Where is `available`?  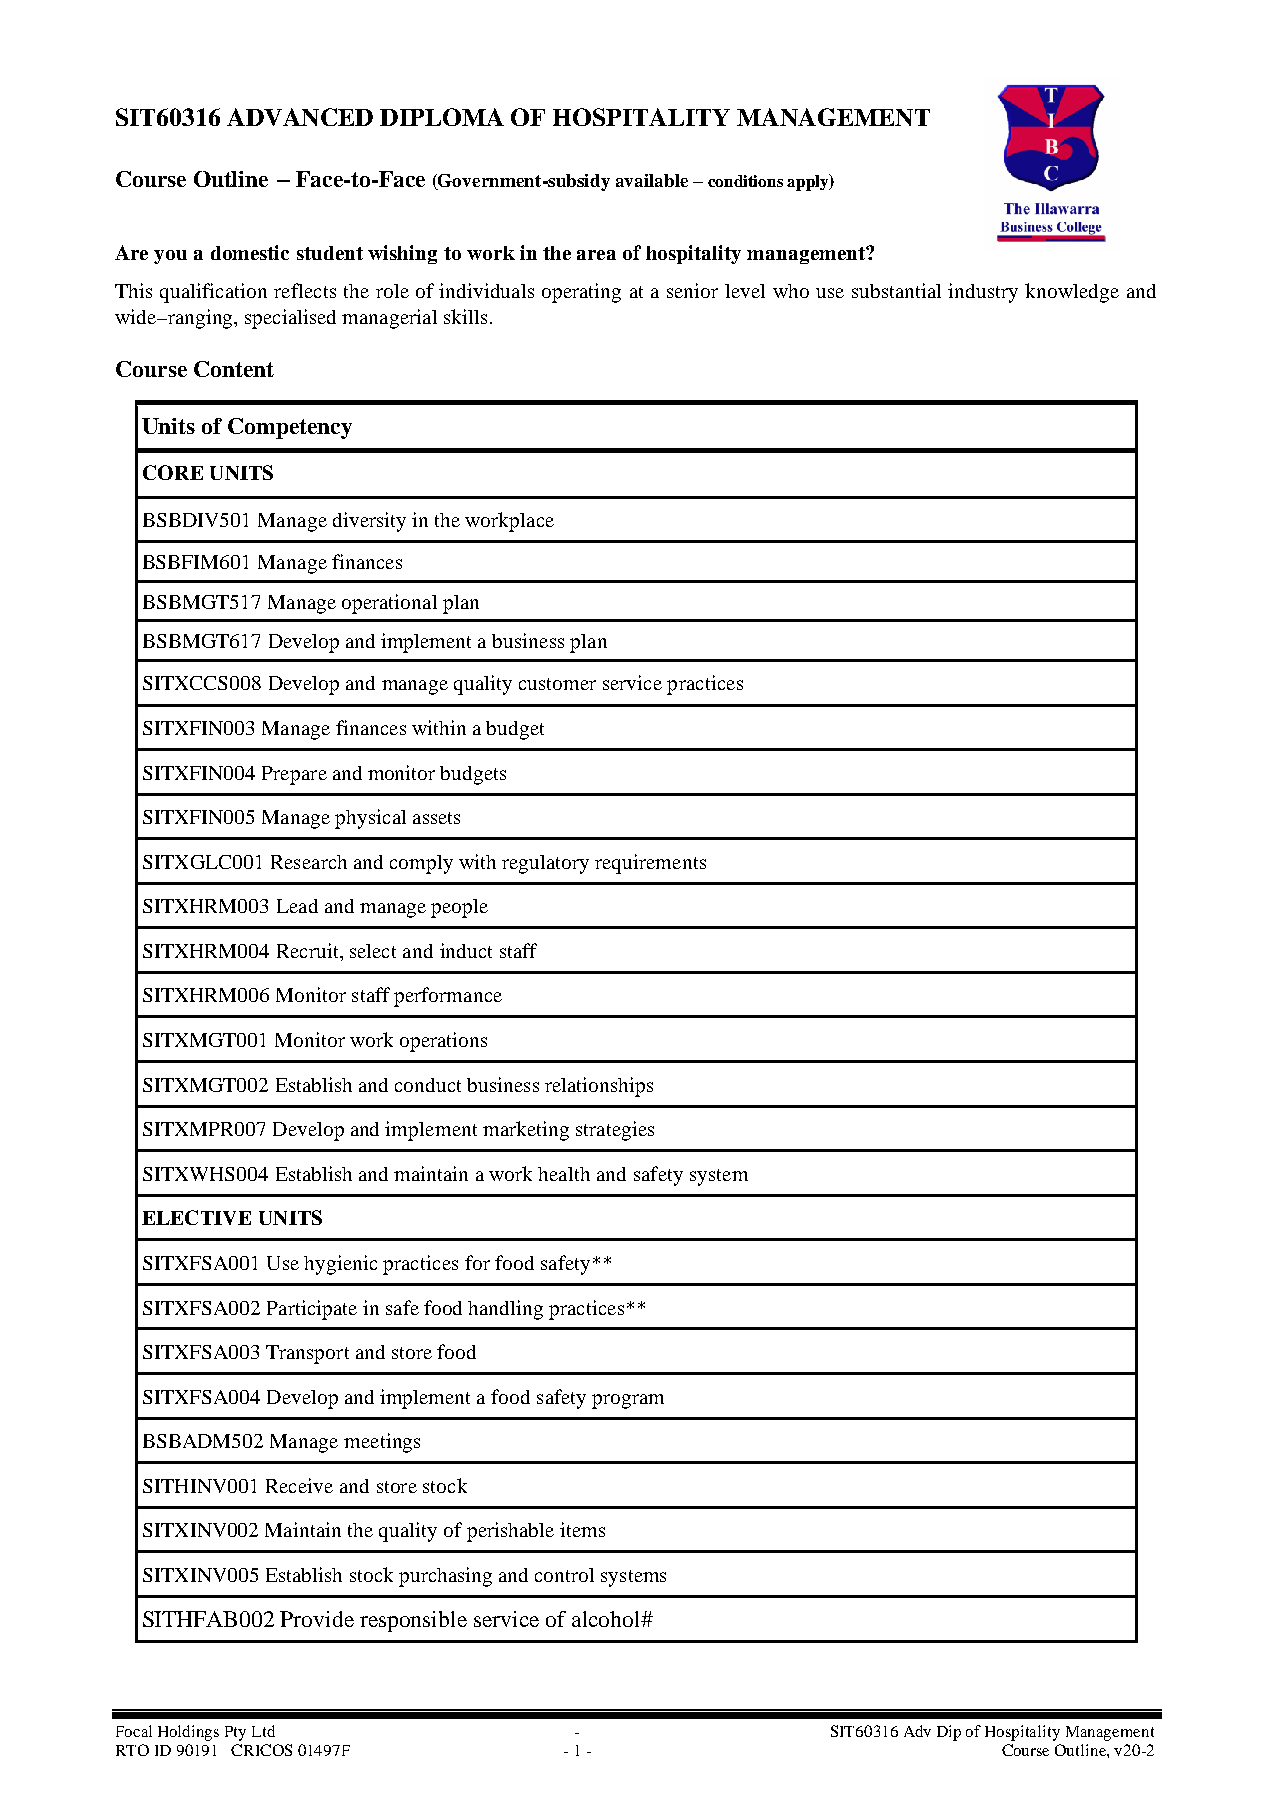
available is located at coordinates (652, 180).
